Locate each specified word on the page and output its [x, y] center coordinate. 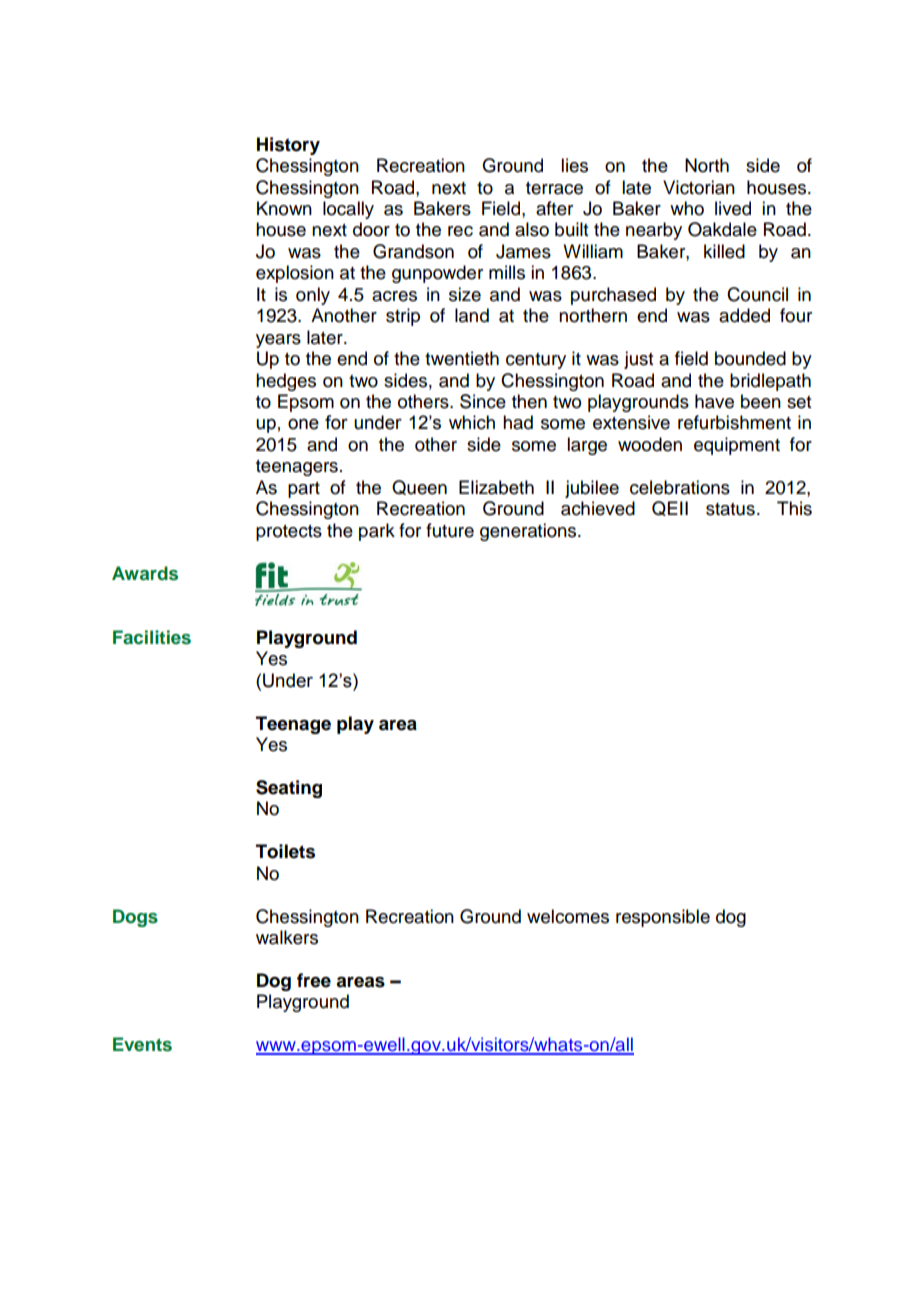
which [472, 422]
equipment [737, 446]
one [303, 424]
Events [142, 1044]
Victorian [699, 187]
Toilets [285, 851]
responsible [663, 918]
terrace [554, 188]
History [288, 146]
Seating [289, 789]
